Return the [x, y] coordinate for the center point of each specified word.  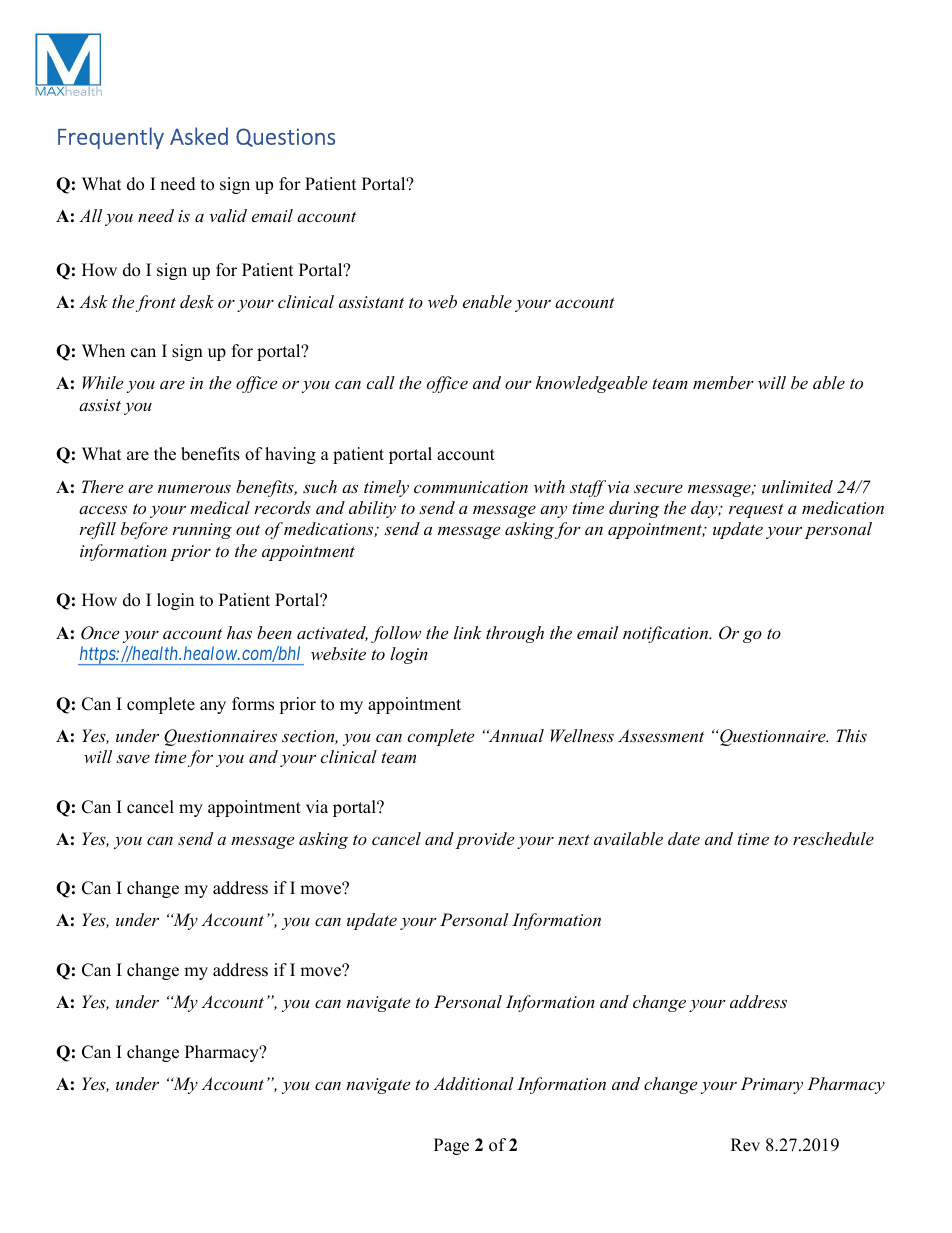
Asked [199, 136]
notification [667, 634]
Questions [285, 137]
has [239, 632]
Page [451, 1146]
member [723, 382]
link [468, 632]
